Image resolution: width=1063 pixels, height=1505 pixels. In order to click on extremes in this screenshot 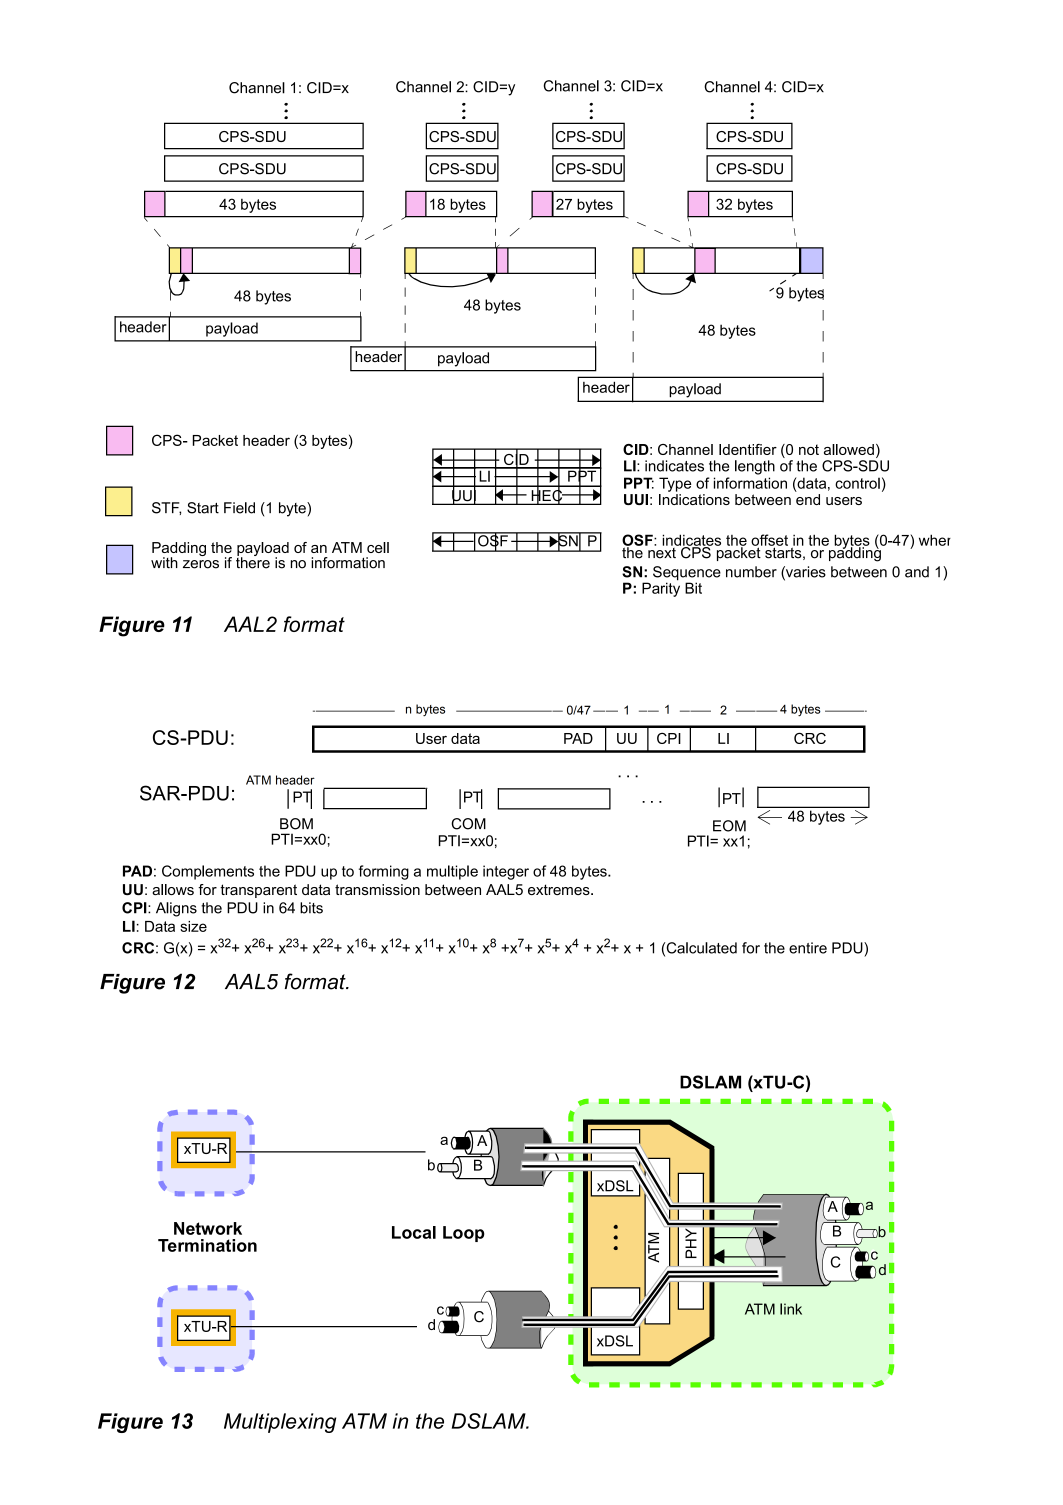, I will do `click(560, 889)`.
